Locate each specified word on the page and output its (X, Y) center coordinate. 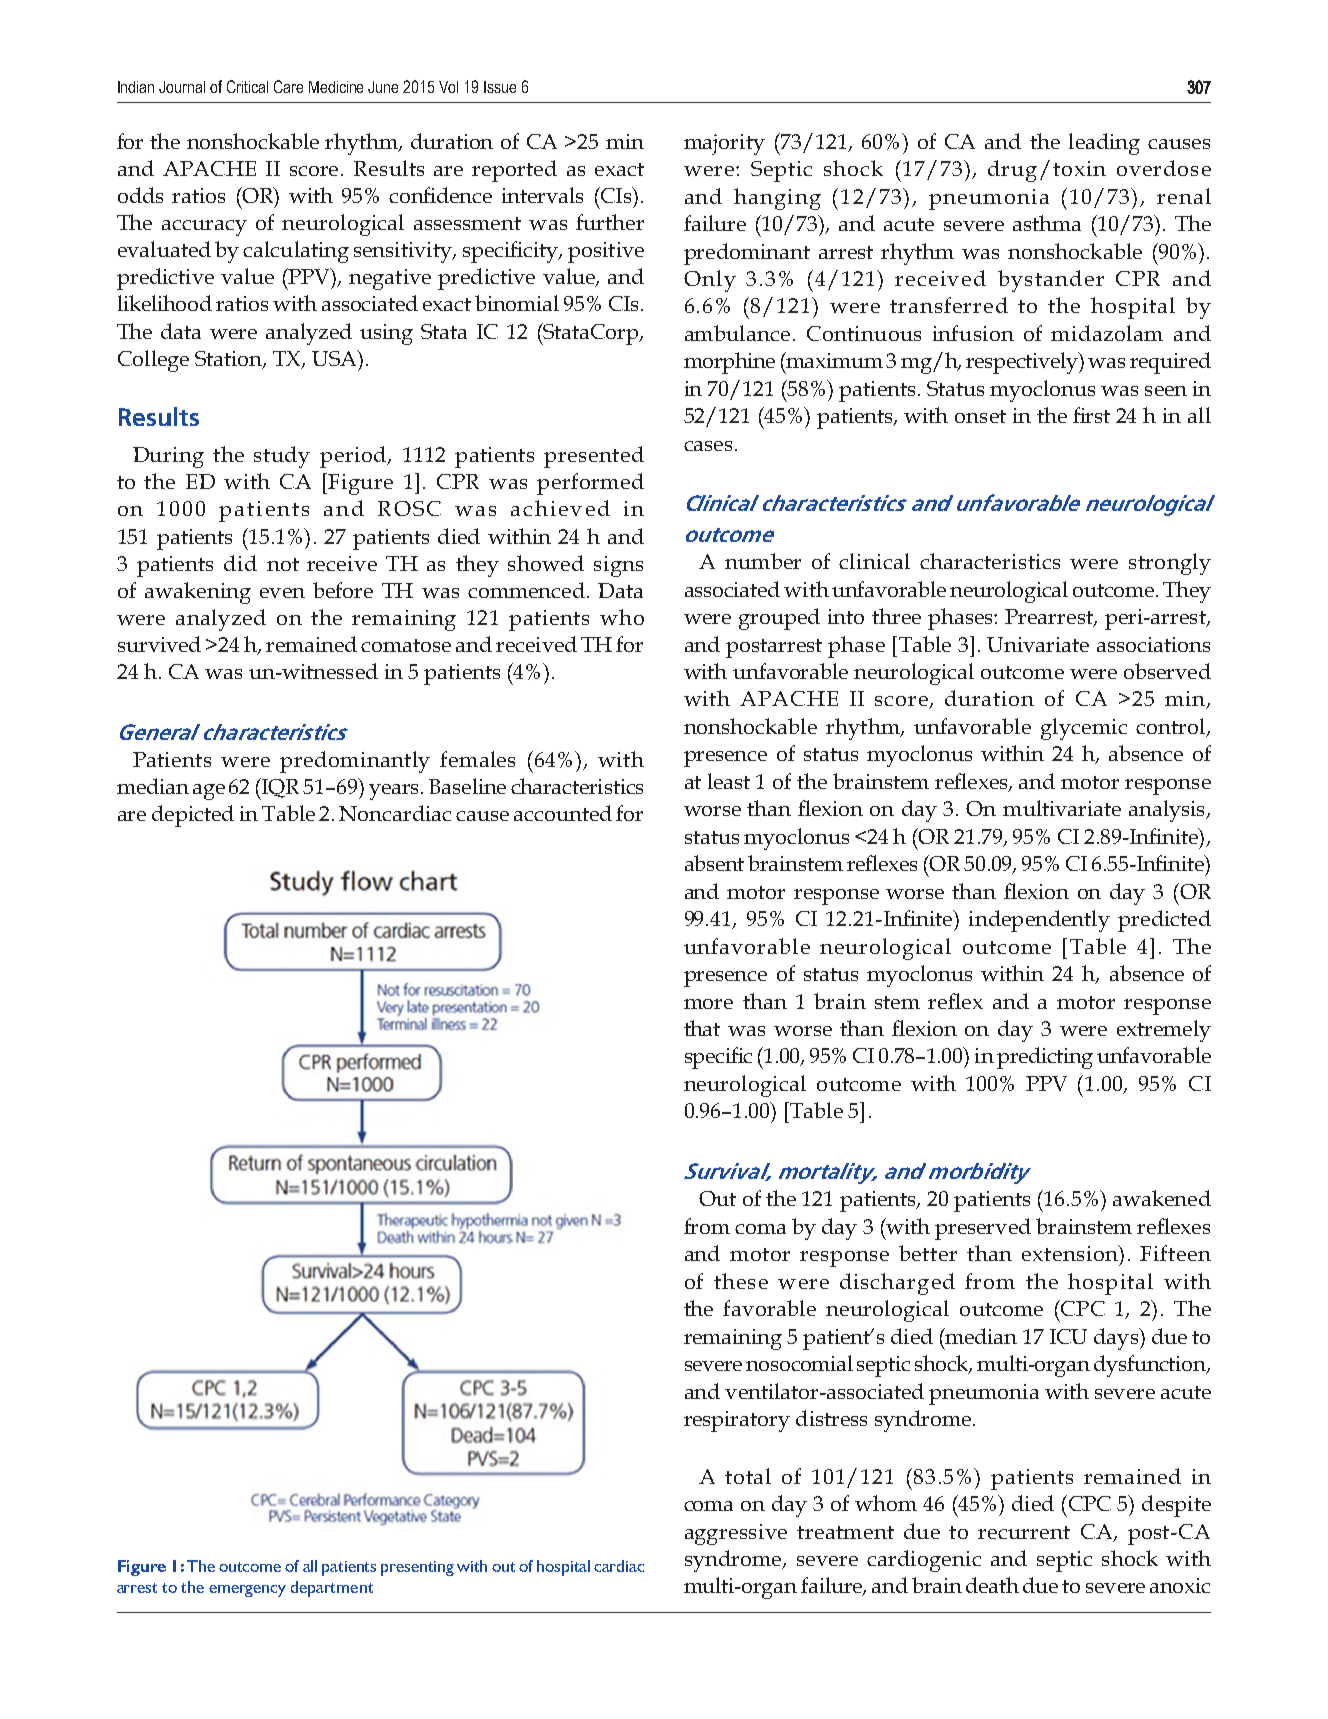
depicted (193, 816)
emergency (247, 1591)
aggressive (736, 1534)
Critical (247, 86)
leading (1104, 144)
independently (1039, 921)
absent (714, 863)
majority (724, 144)
